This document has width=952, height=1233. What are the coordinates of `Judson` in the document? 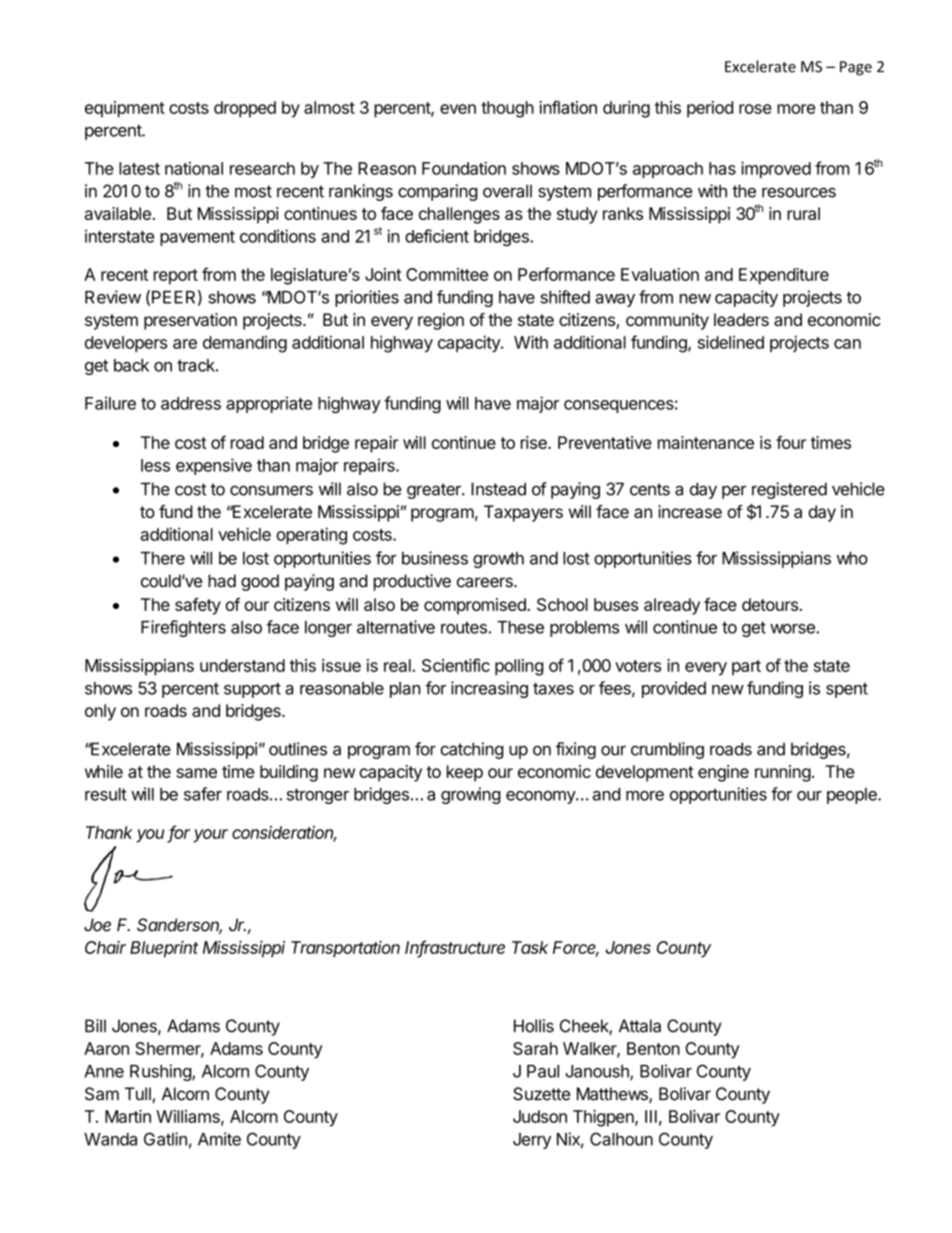 It's located at (540, 1116).
